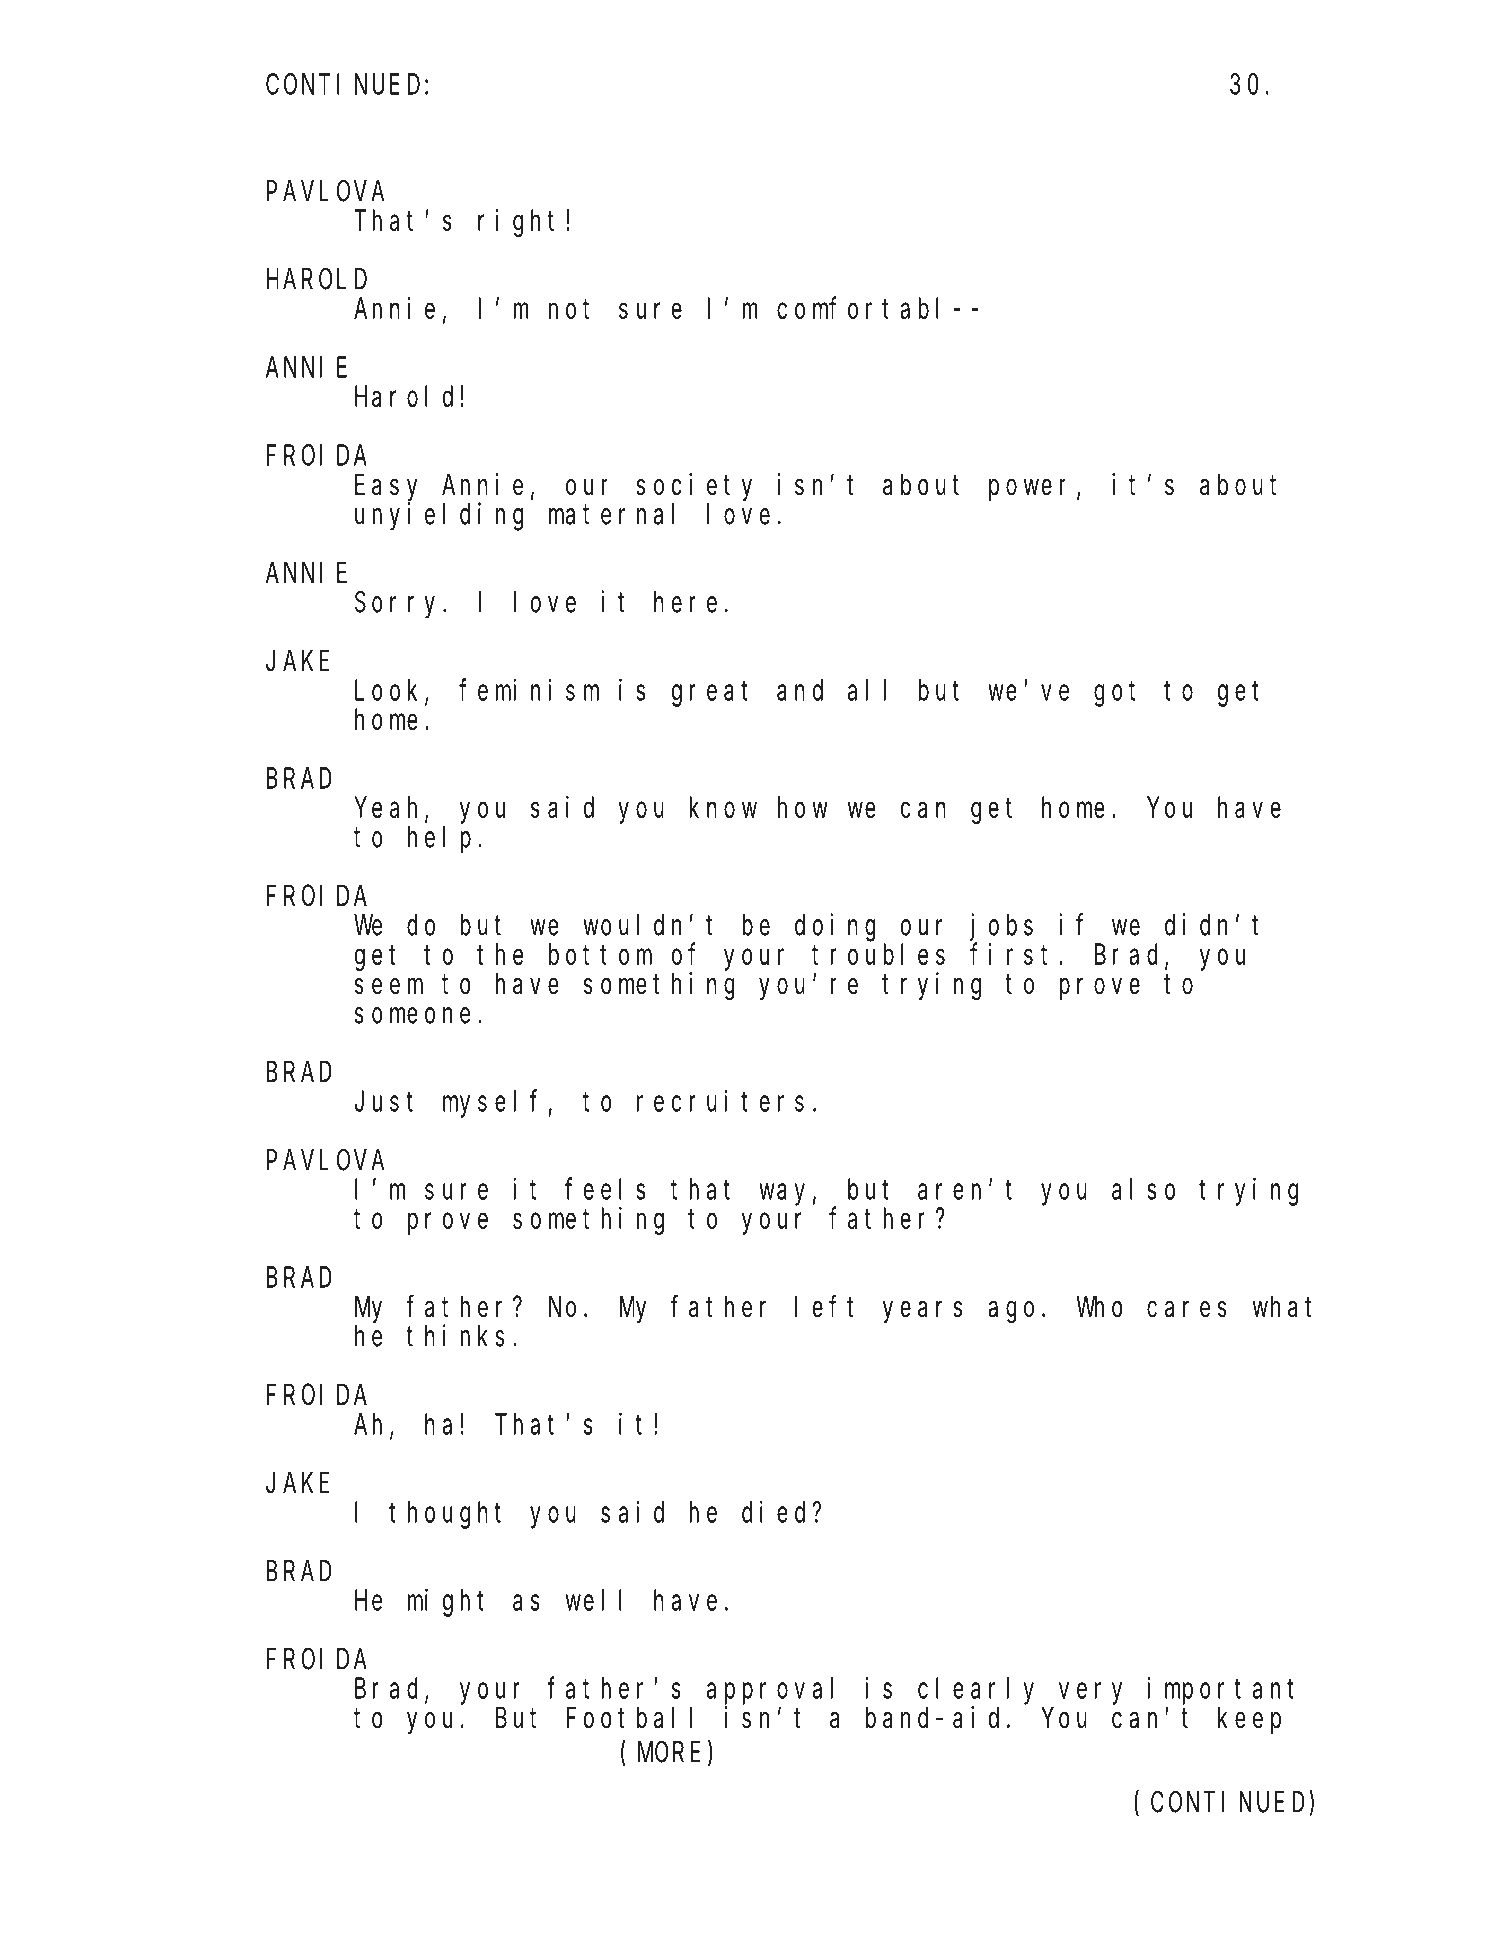 The width and height of the screenshot is (1503, 1945). Describe the element at coordinates (720, 1101) in the screenshot. I see `recruiters` at that location.
